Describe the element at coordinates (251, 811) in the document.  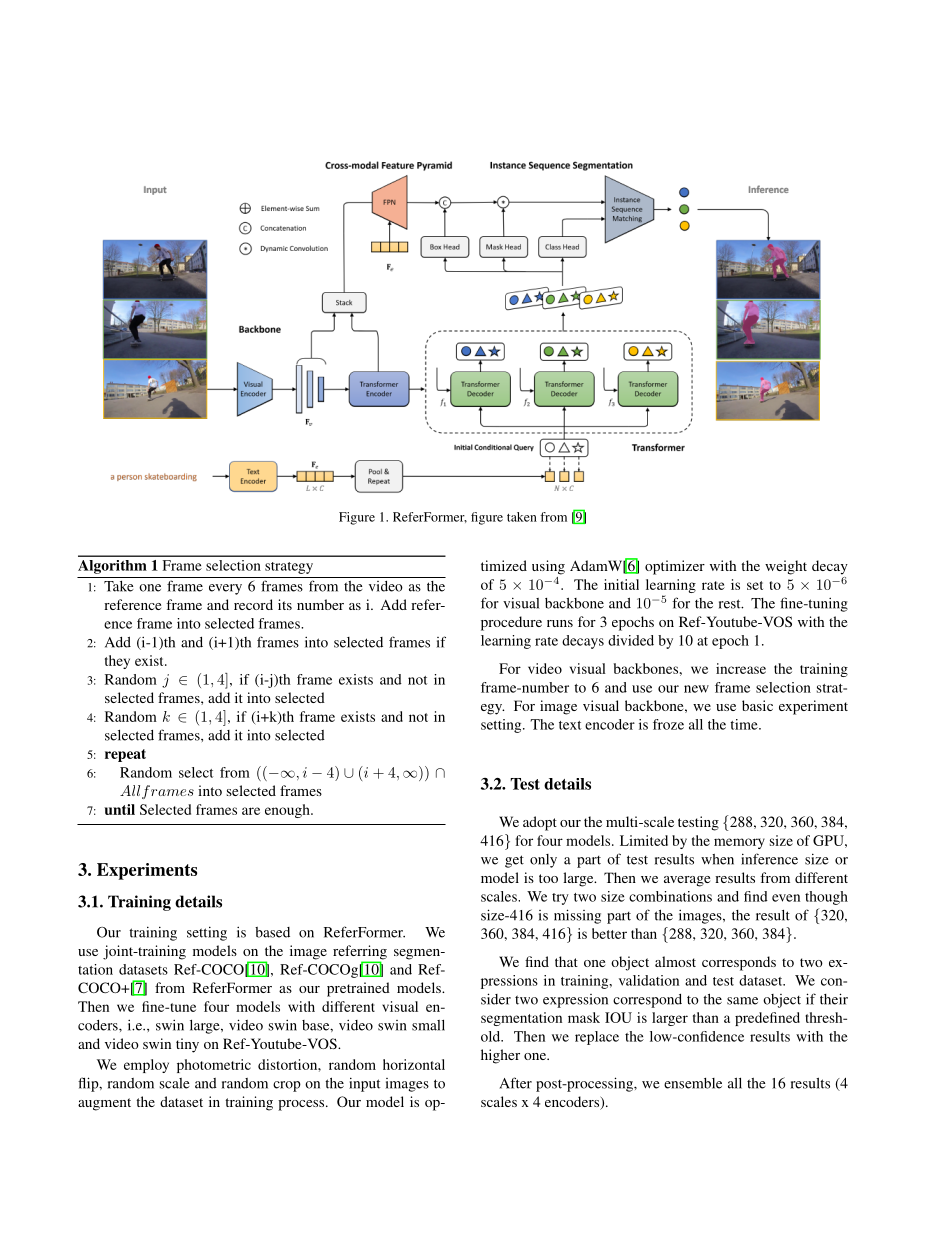
I see `are` at that location.
